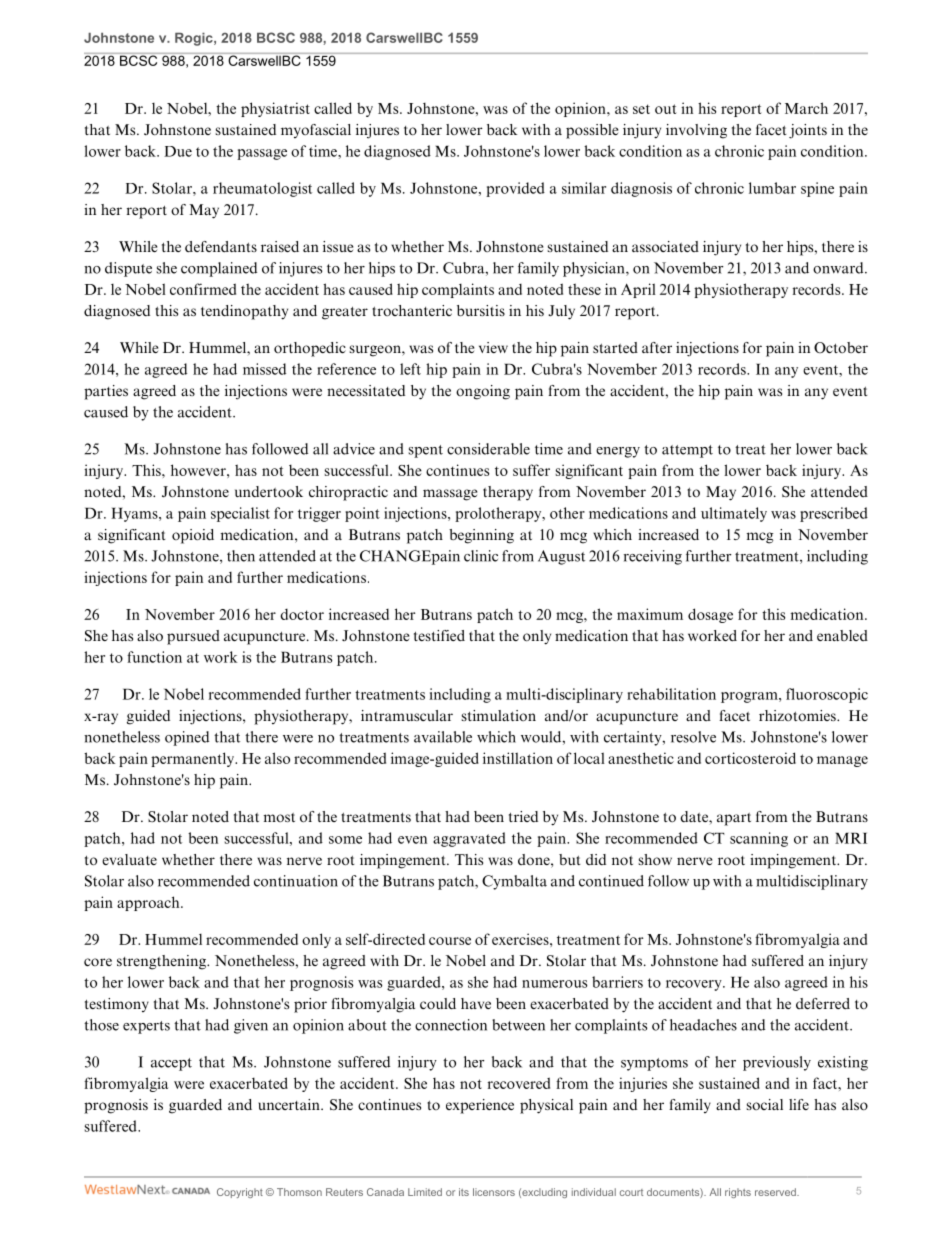  Describe the element at coordinates (776, 1192) in the page. I see `reserved` at that location.
